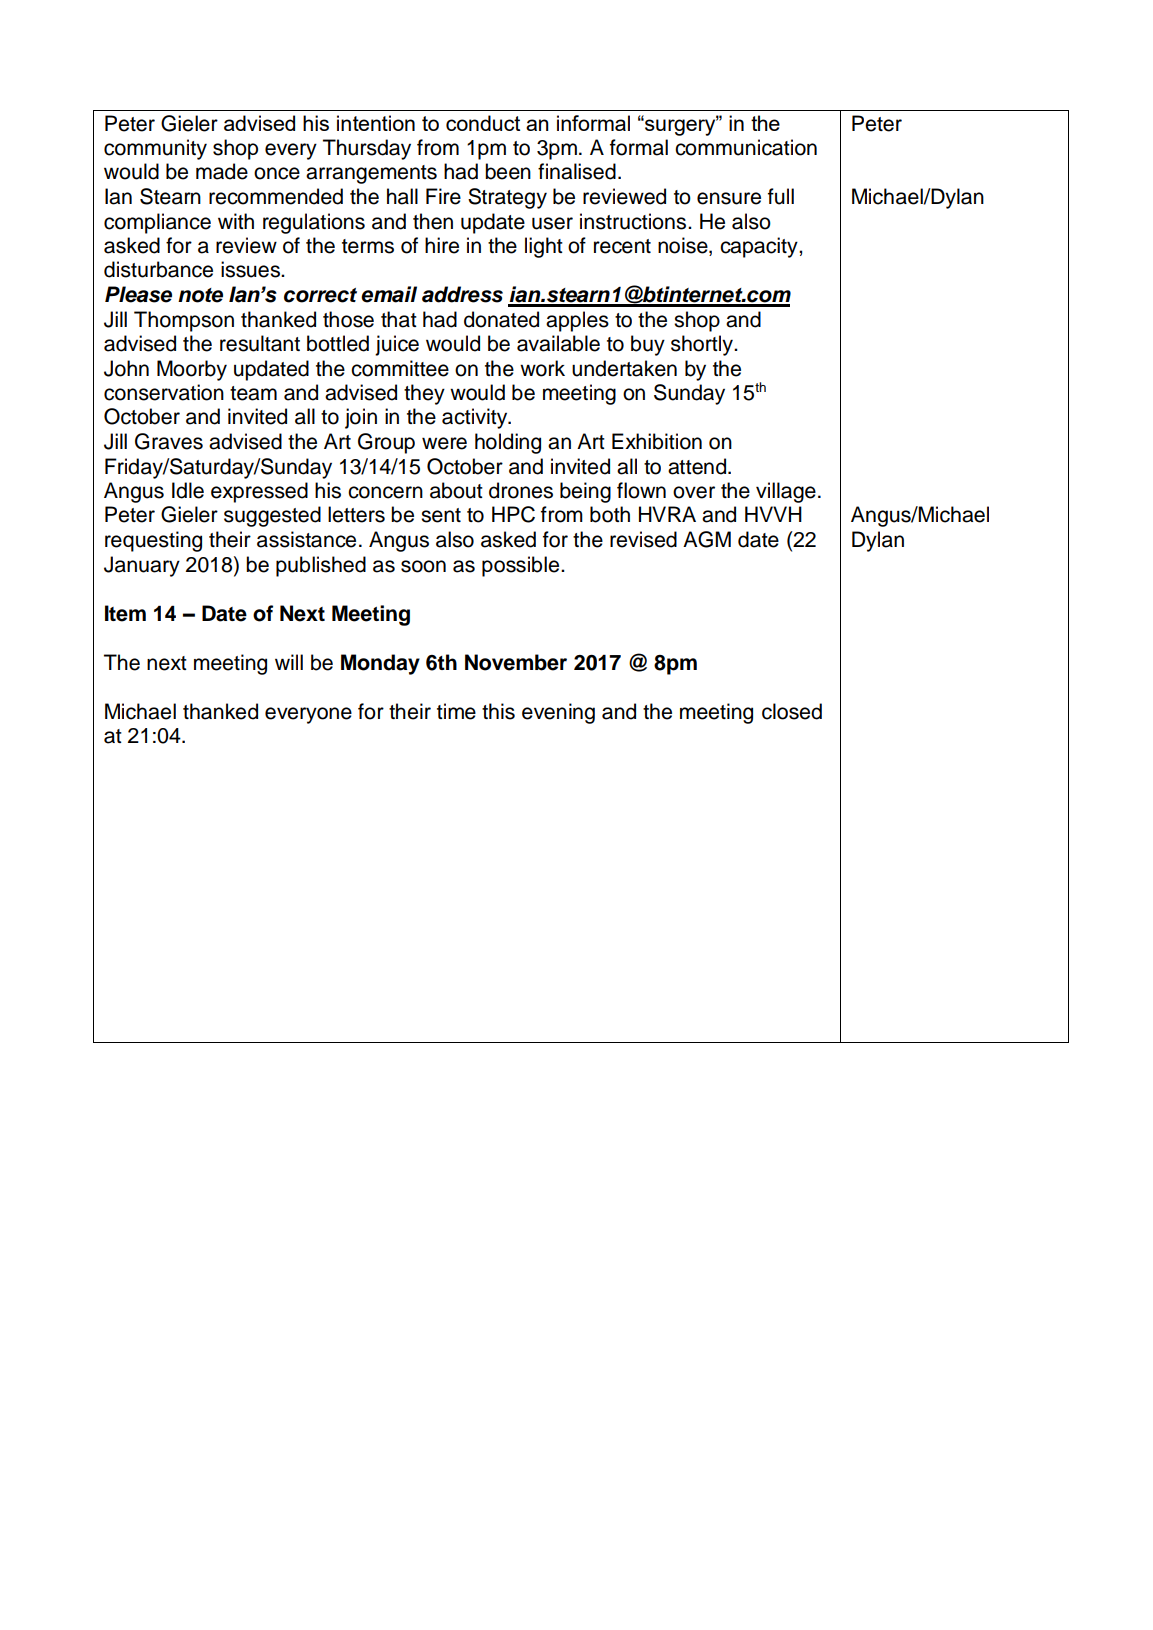 This image has height=1630, width=1153. Describe the element at coordinates (289, 662) in the image. I see `will` at that location.
